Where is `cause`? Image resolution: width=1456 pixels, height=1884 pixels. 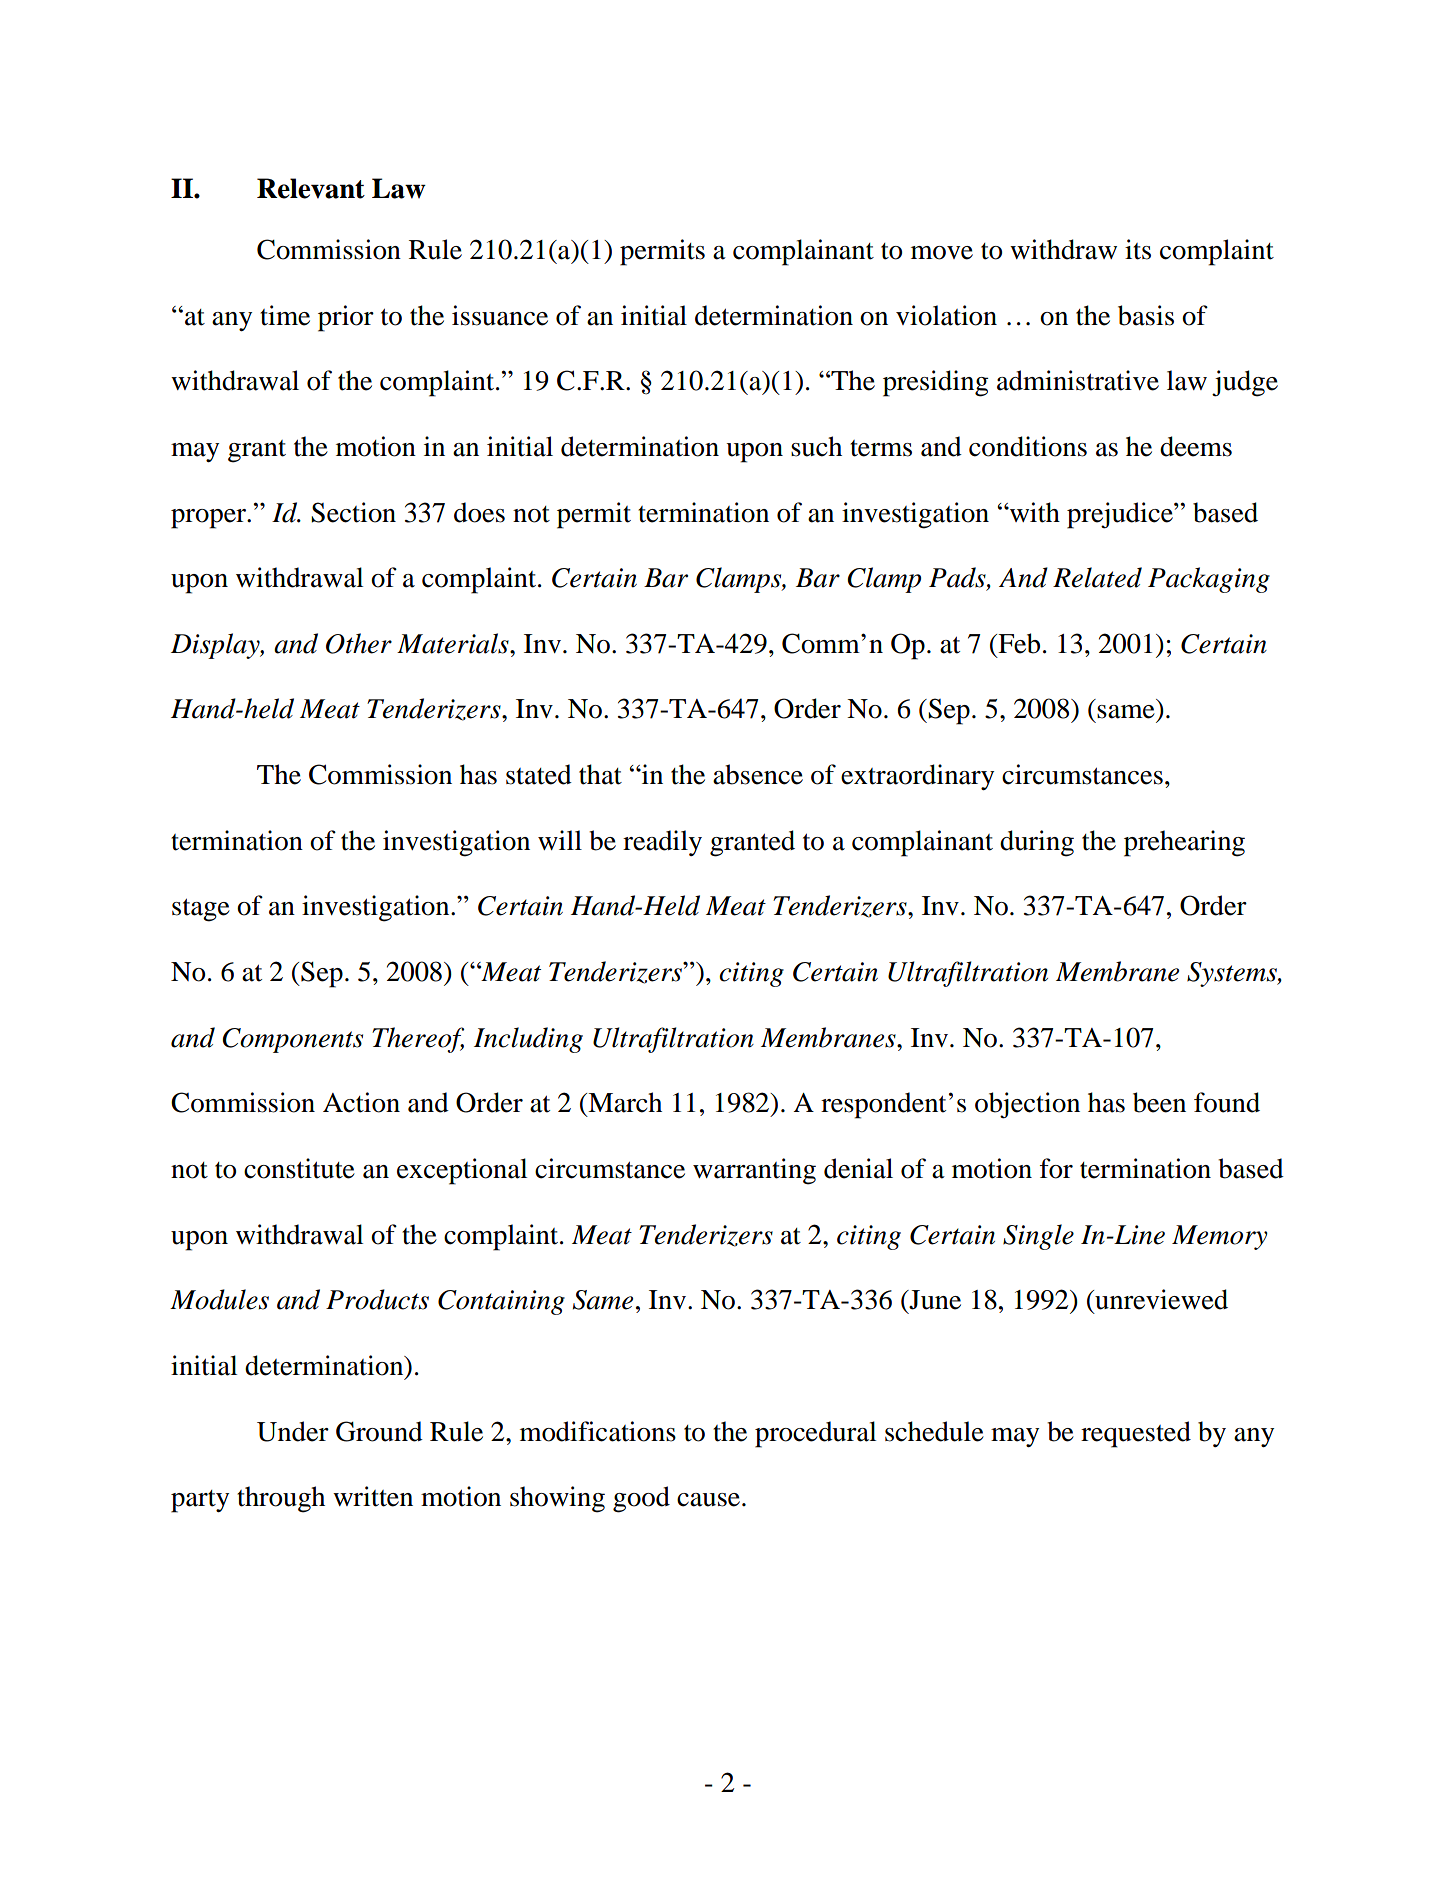
cause is located at coordinates (708, 1500).
